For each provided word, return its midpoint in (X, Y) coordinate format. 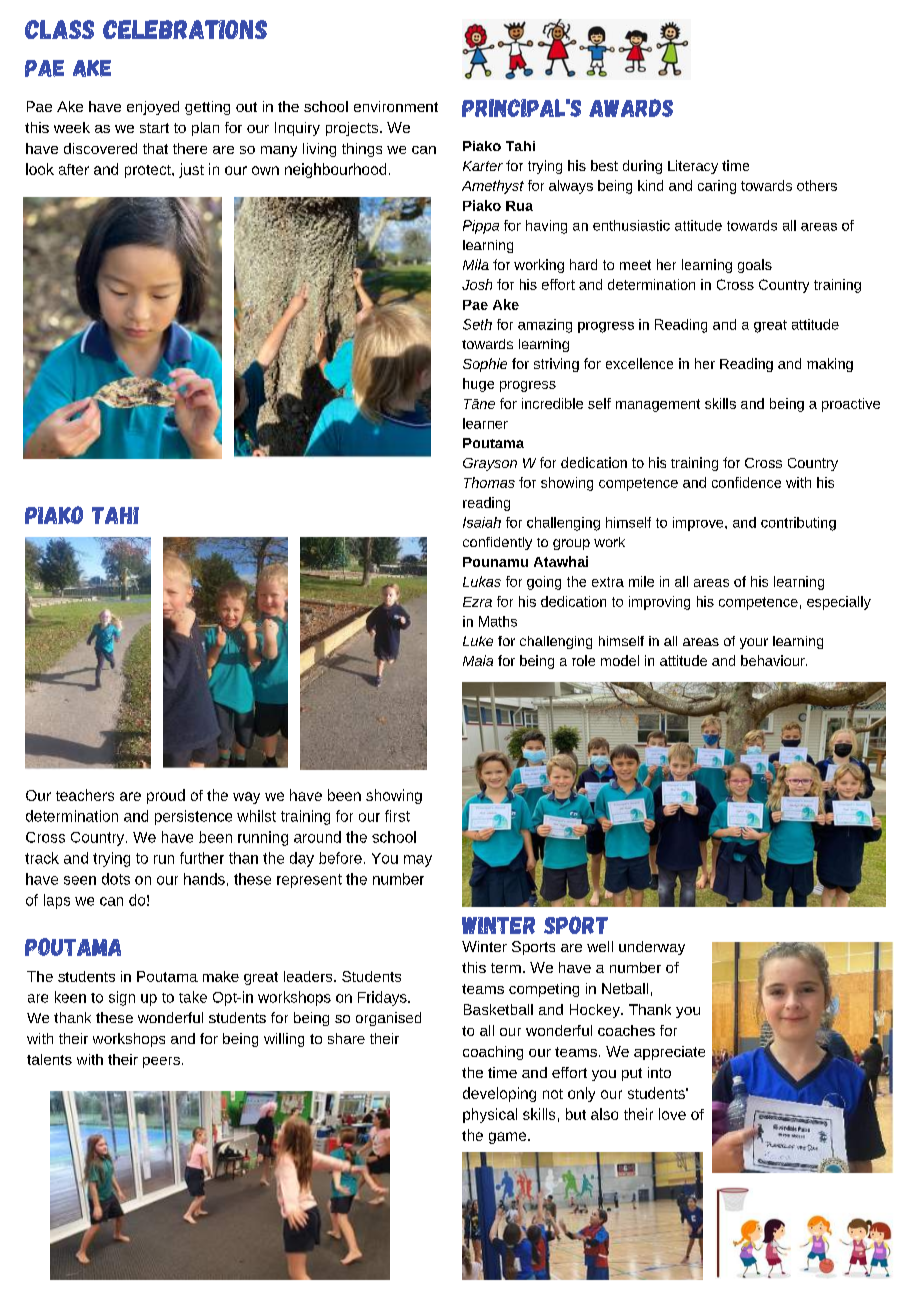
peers (161, 1062)
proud (166, 796)
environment (396, 106)
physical (490, 1115)
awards (631, 108)
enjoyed (153, 108)
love (672, 1114)
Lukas (482, 581)
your (754, 643)
